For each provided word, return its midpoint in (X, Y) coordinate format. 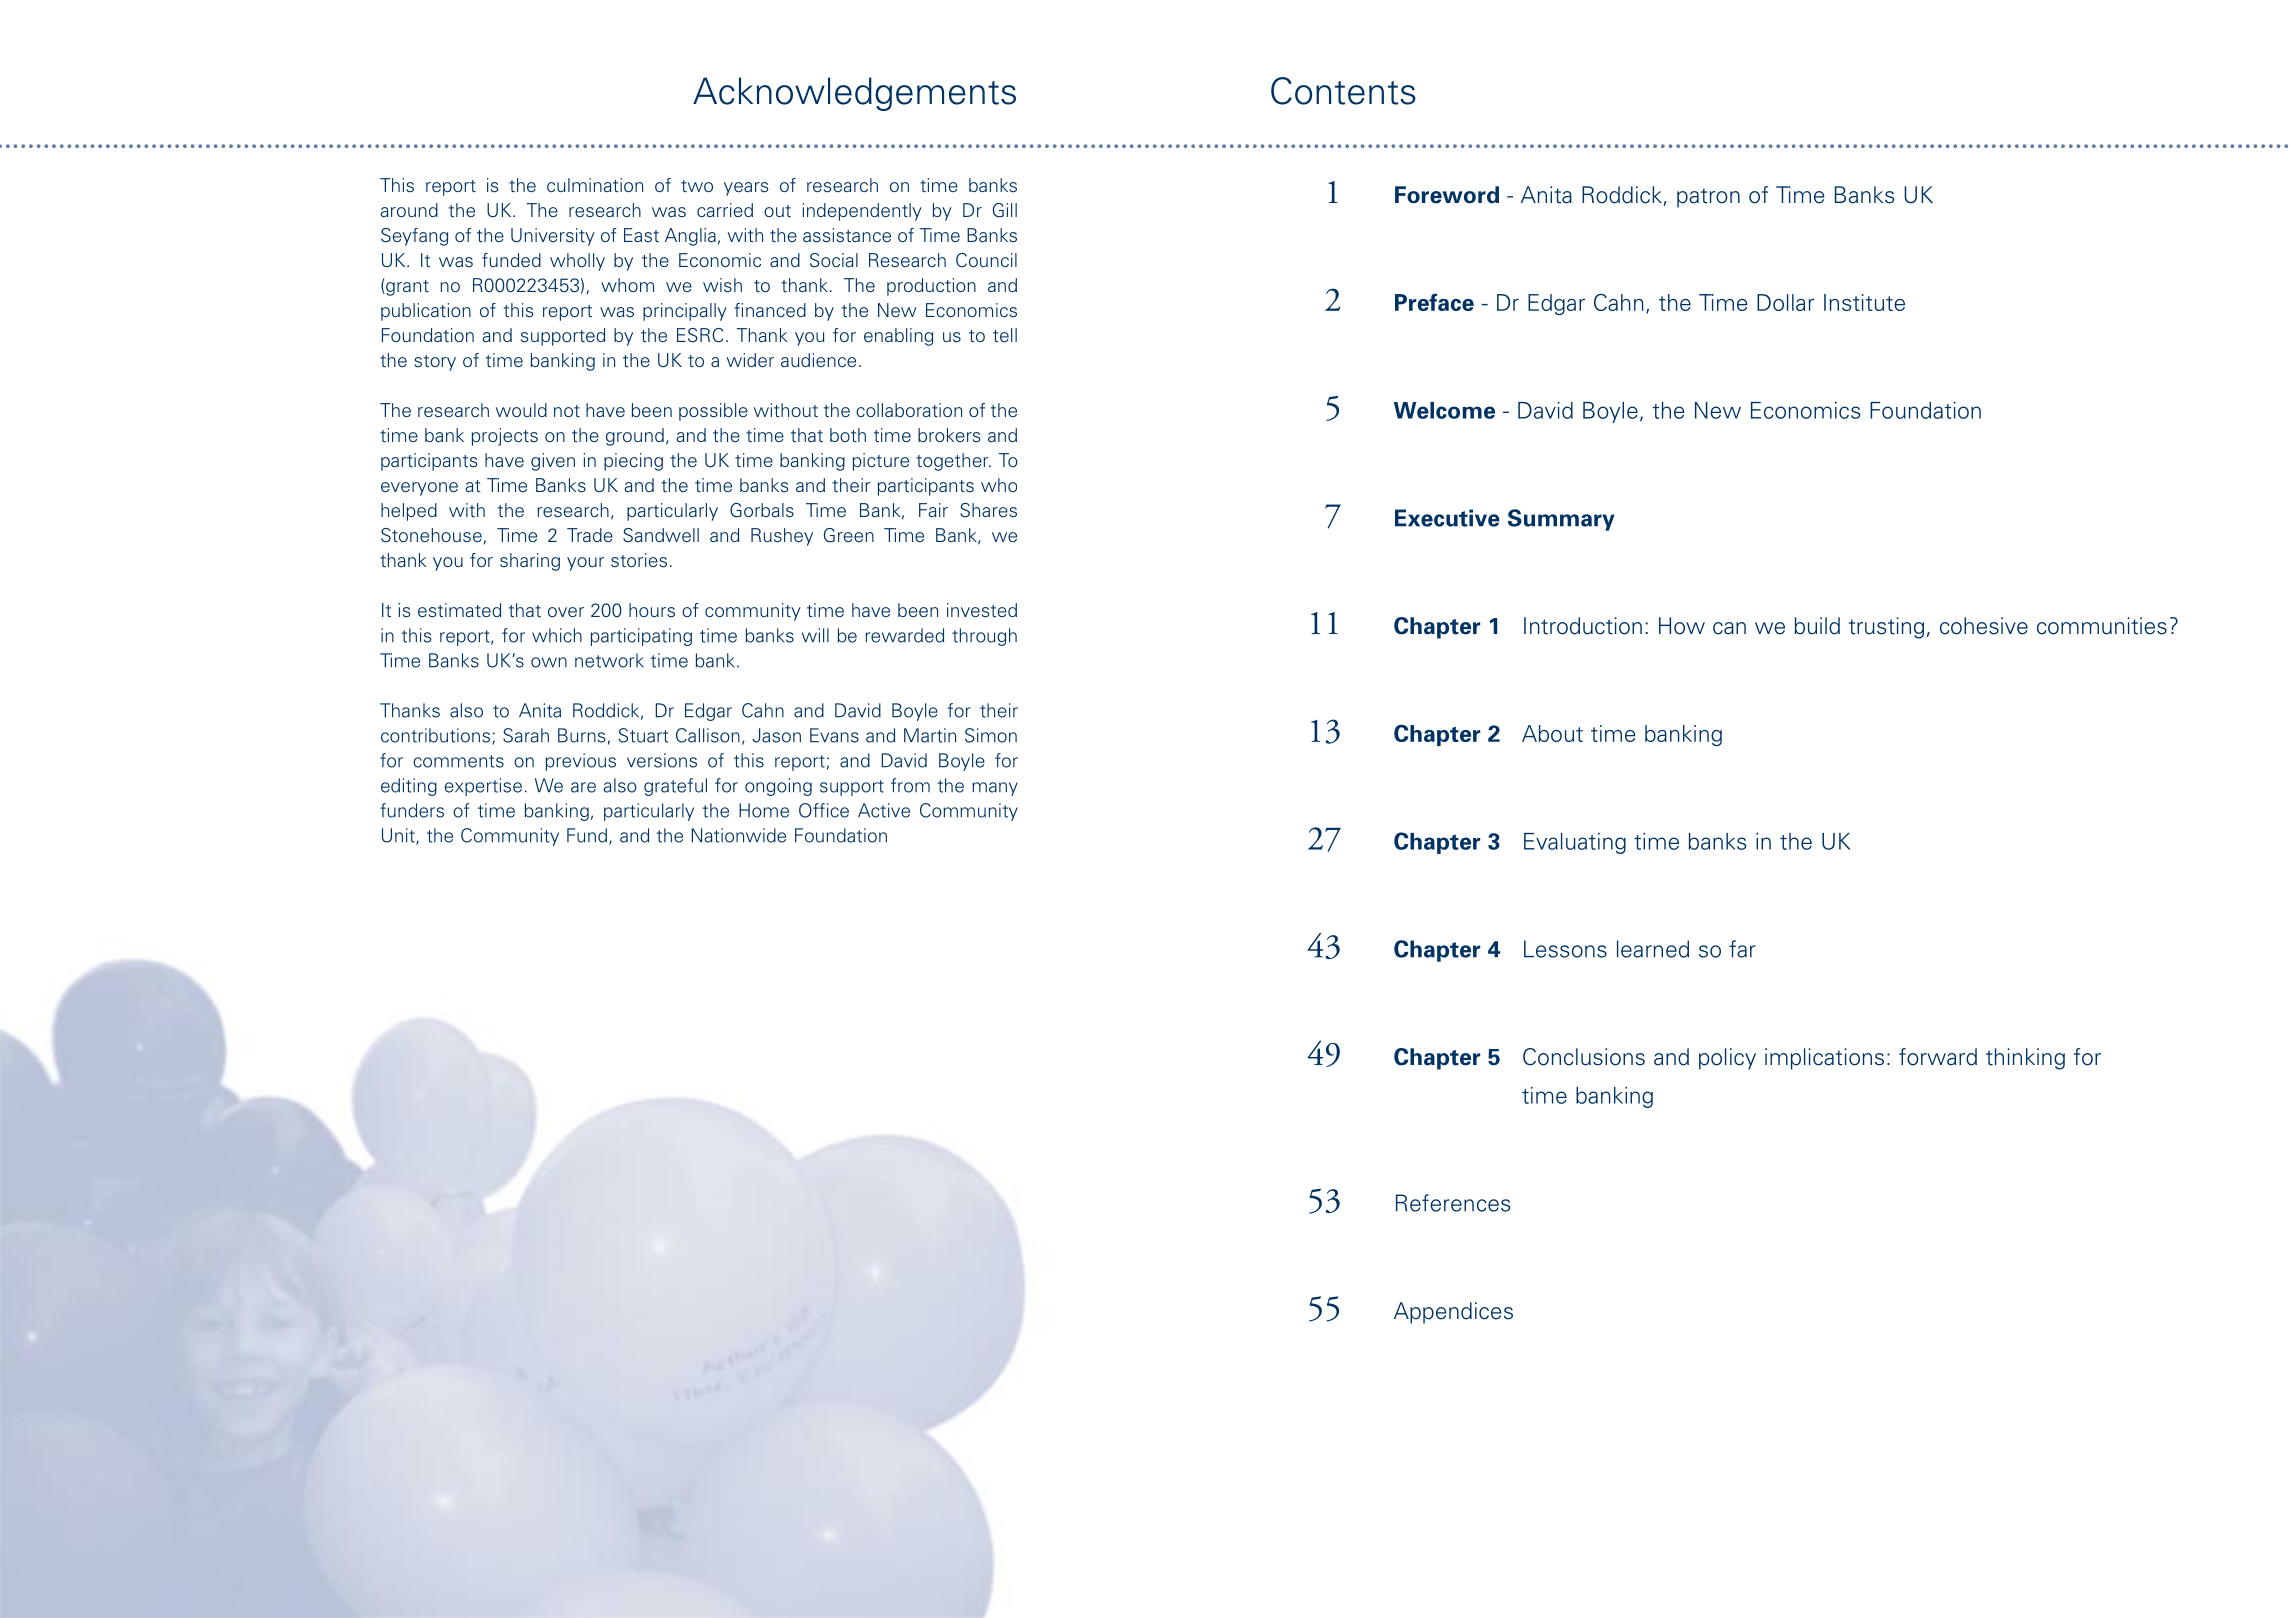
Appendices (1453, 1313)
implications (1824, 1059)
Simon (991, 735)
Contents (1343, 91)
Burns (582, 735)
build (1817, 626)
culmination (595, 185)
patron (1708, 198)
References (1453, 1203)
